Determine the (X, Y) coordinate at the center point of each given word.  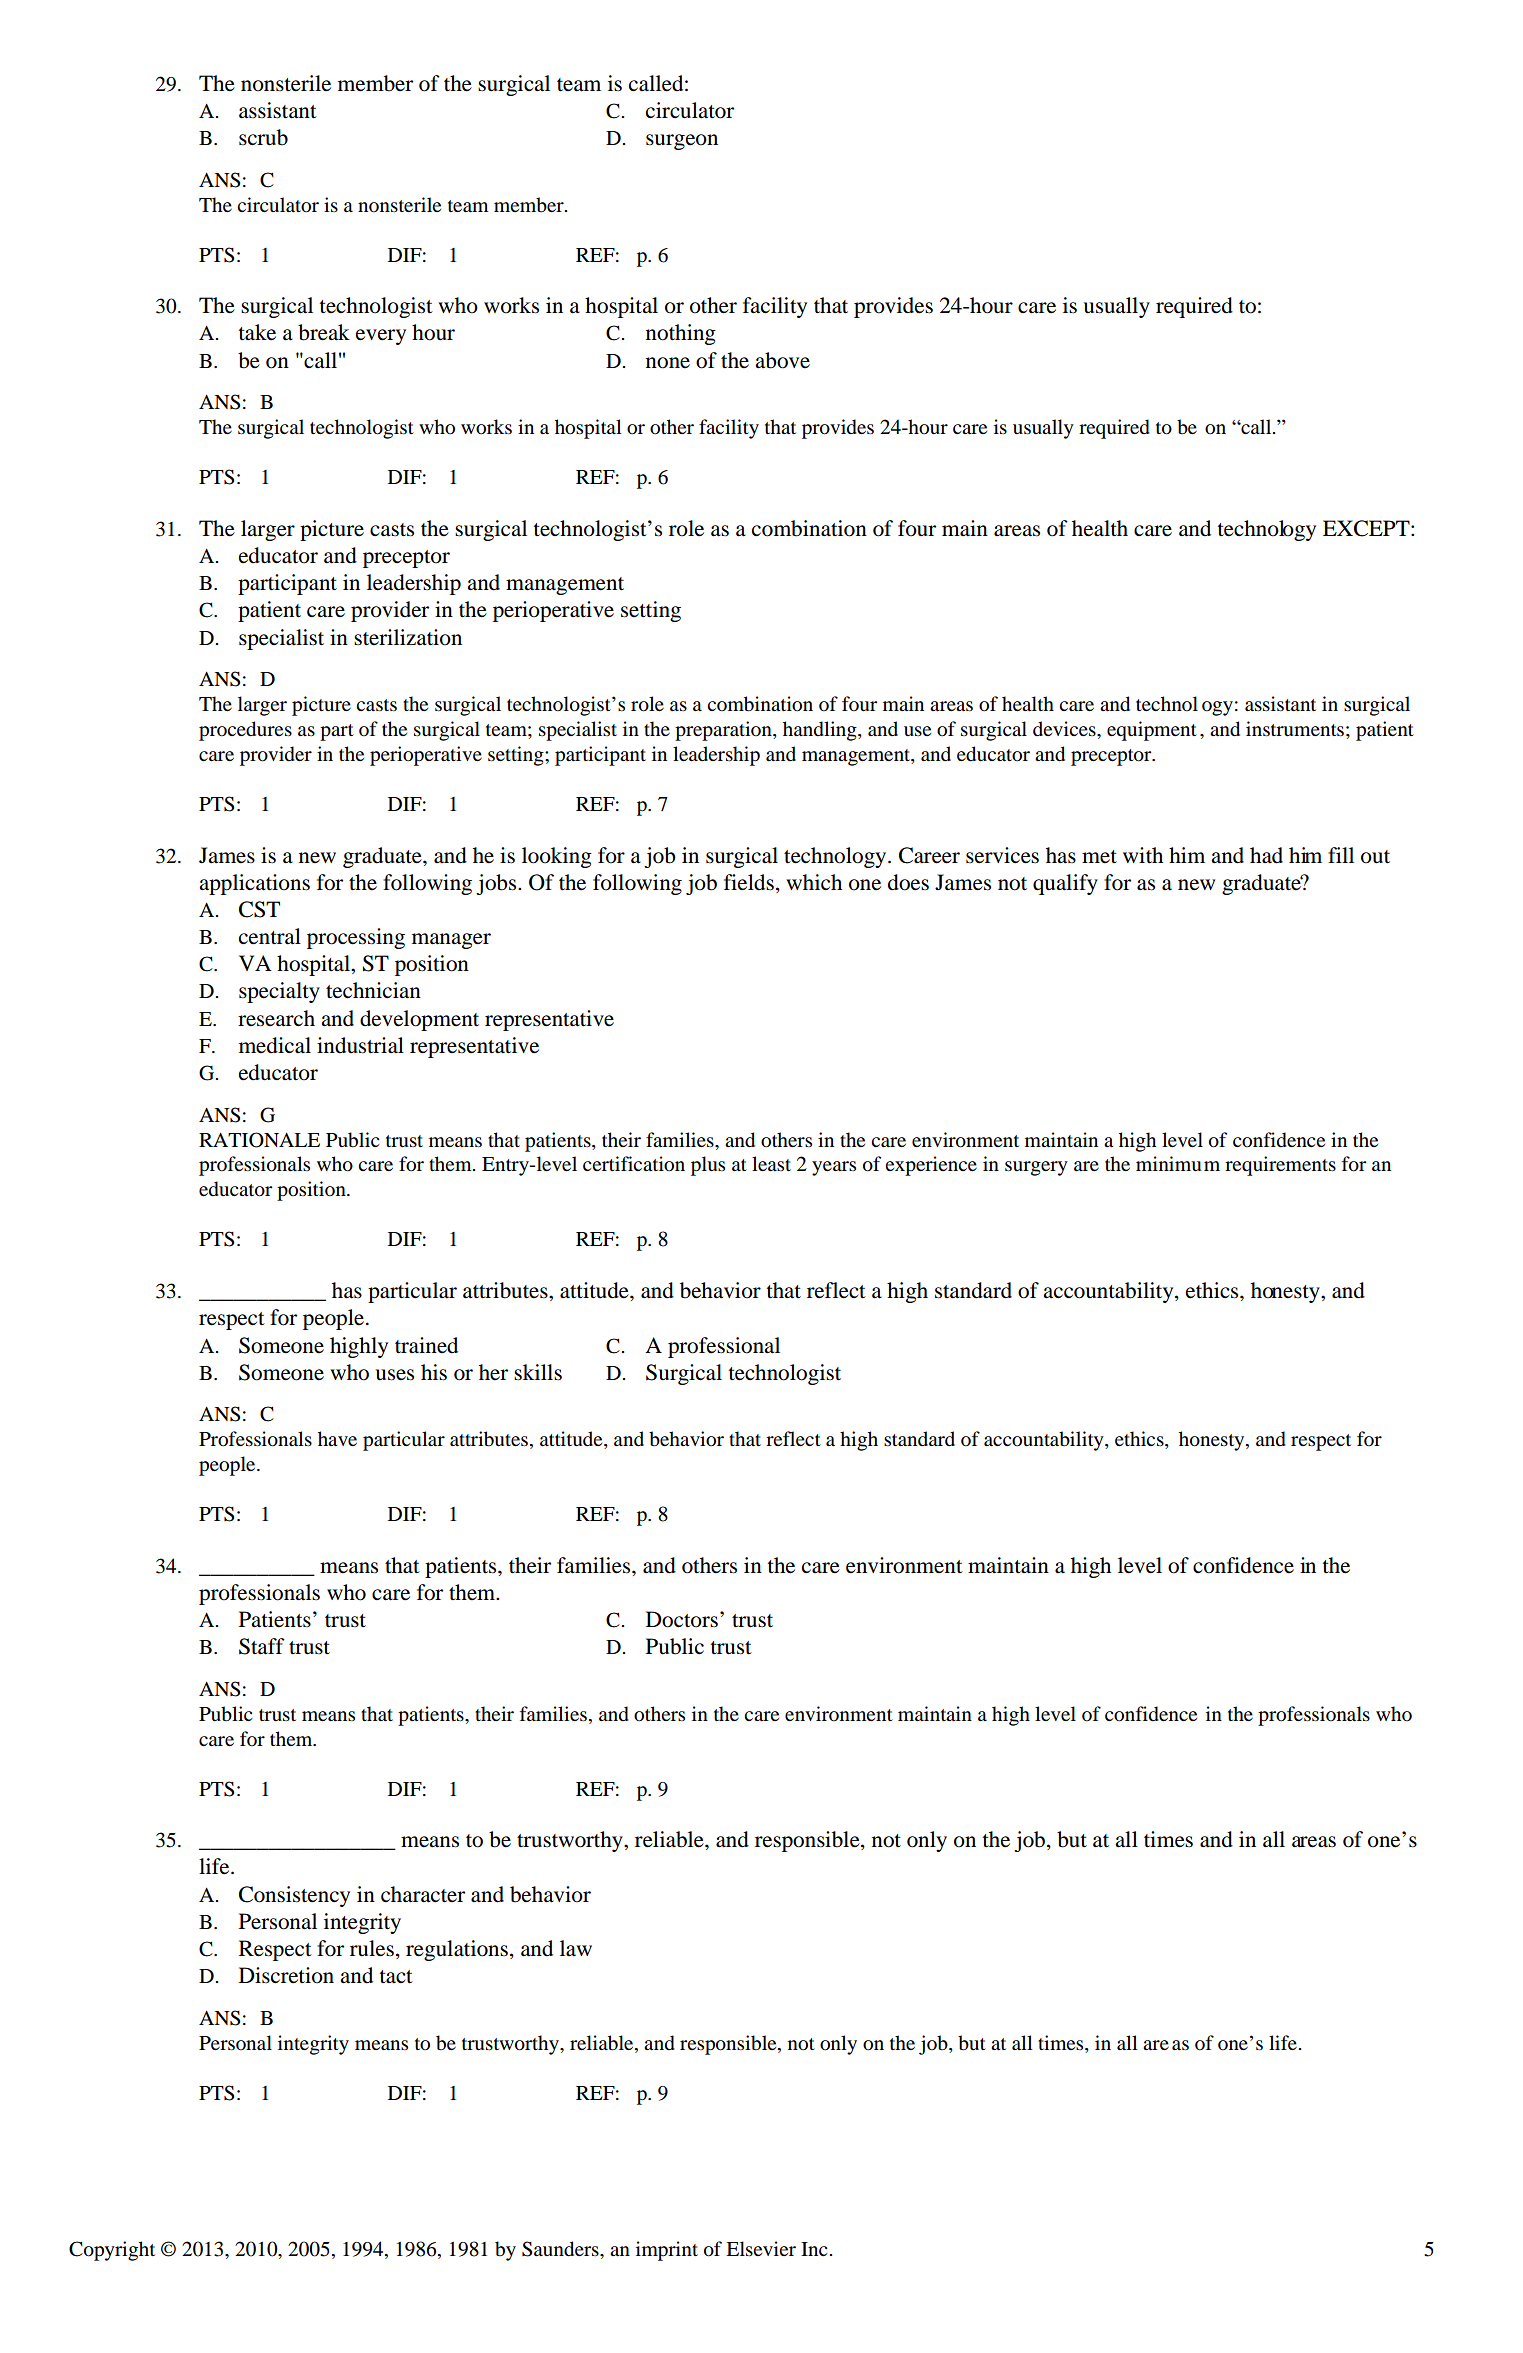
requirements (1280, 1166)
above (782, 360)
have (337, 1439)
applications (254, 884)
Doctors (682, 1619)
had (1266, 855)
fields (749, 882)
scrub (263, 137)
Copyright (112, 2251)
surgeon (682, 142)
